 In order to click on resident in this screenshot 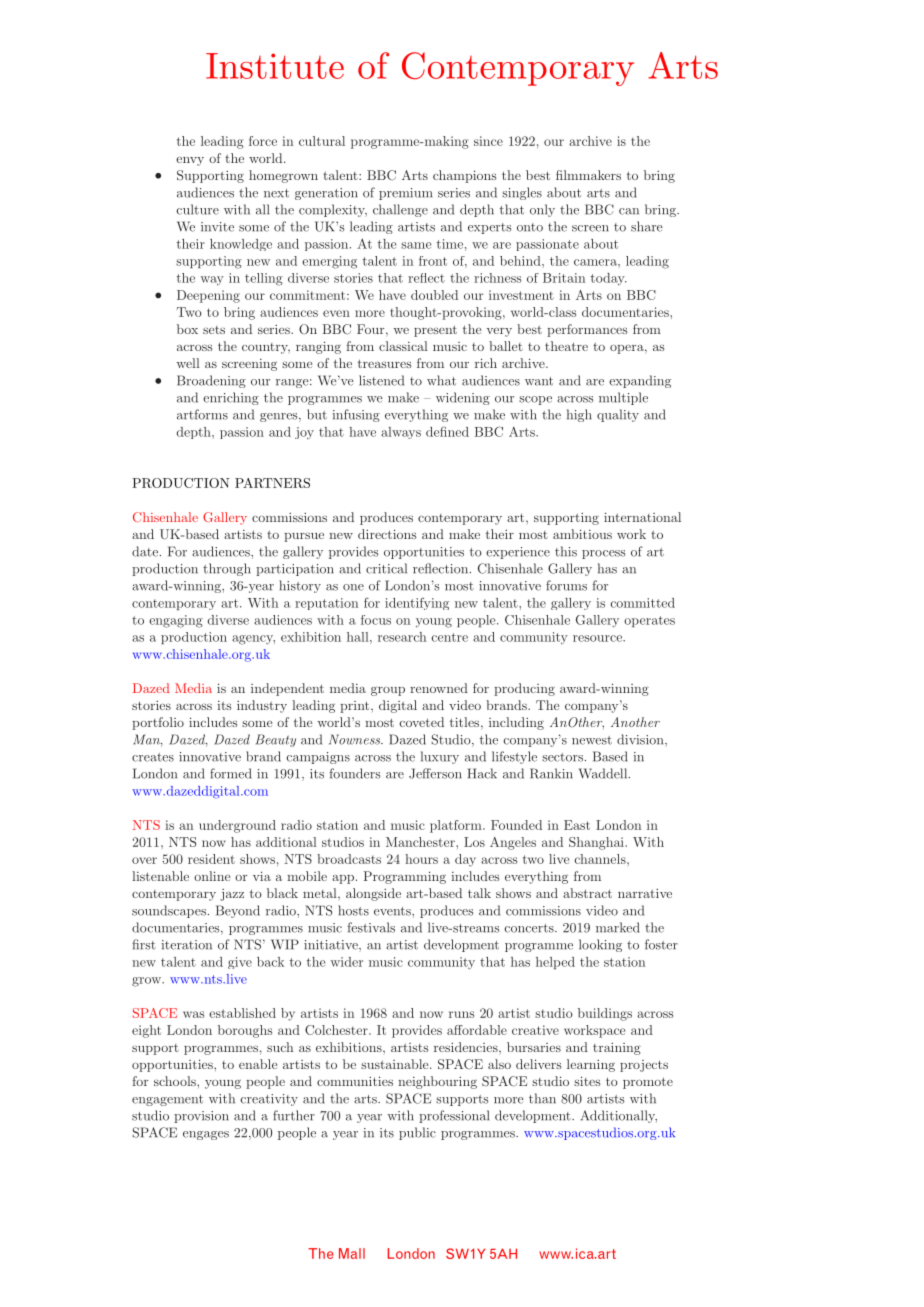, I will do `click(211, 859)`.
